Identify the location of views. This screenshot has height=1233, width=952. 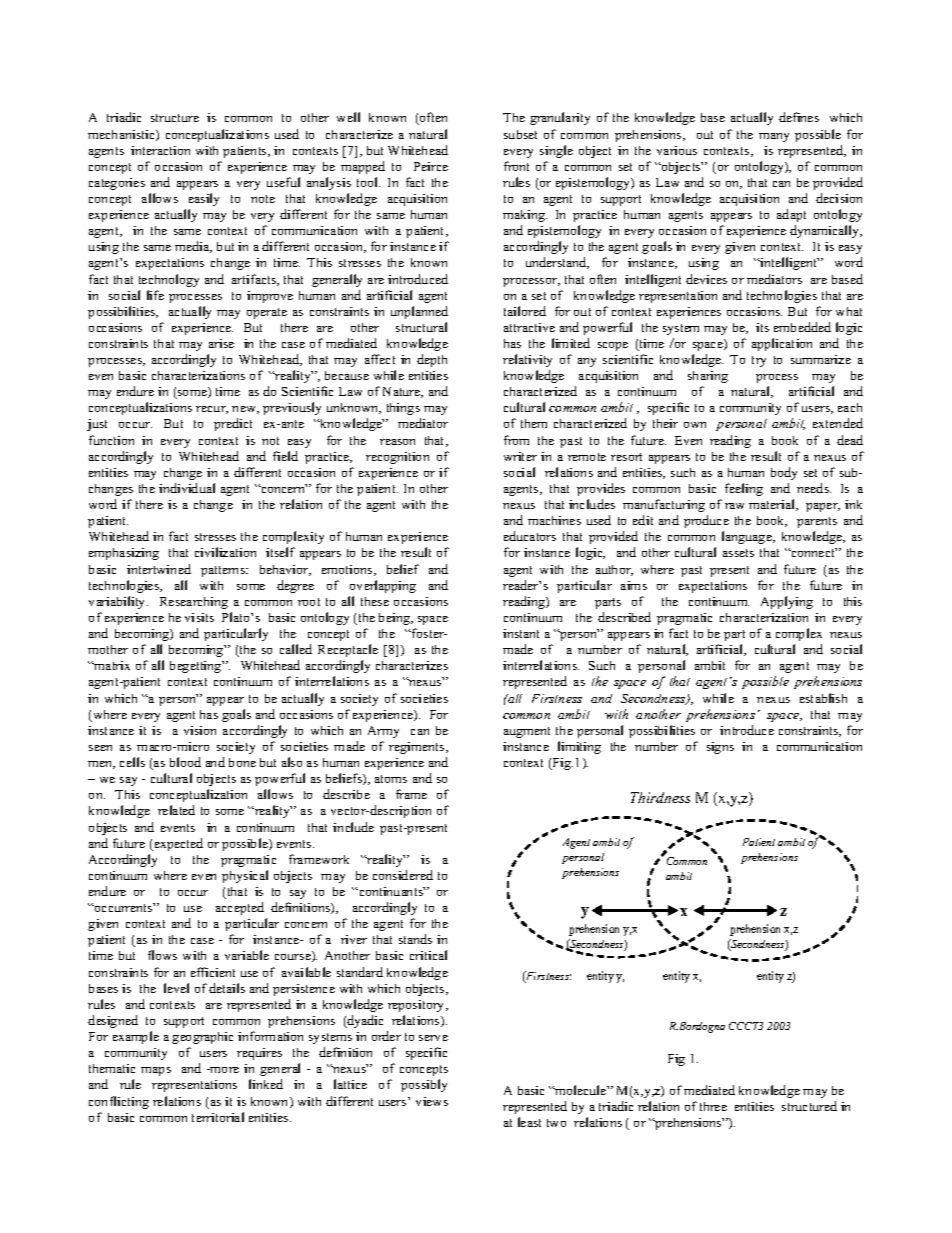
(432, 1101).
